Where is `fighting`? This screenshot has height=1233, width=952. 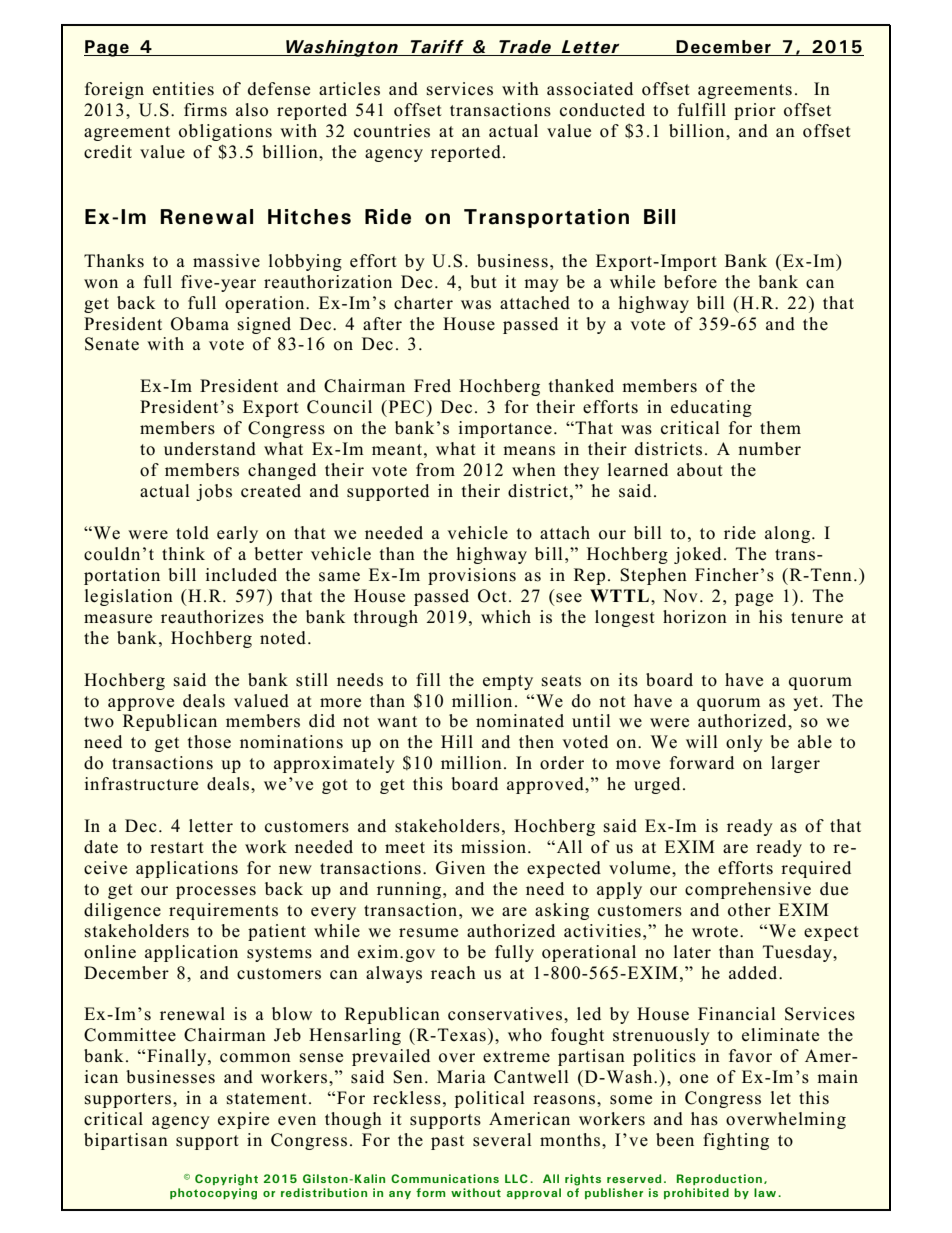
fighting is located at coordinates (736, 1141).
